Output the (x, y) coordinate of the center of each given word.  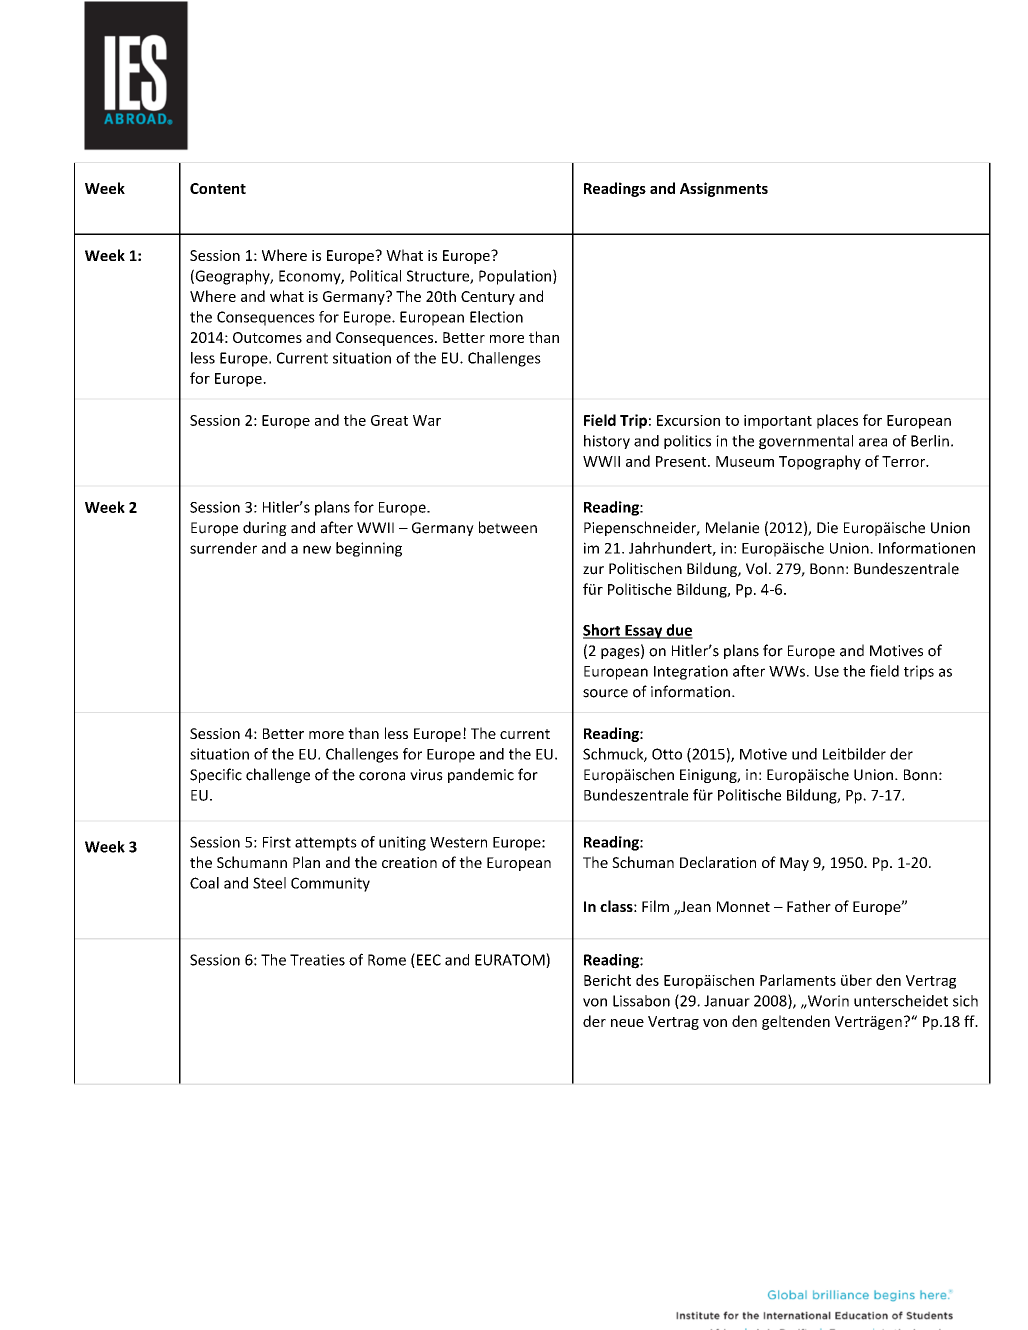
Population (516, 277)
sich (965, 1001)
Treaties (317, 960)
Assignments (724, 189)
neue (627, 1023)
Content (218, 188)
